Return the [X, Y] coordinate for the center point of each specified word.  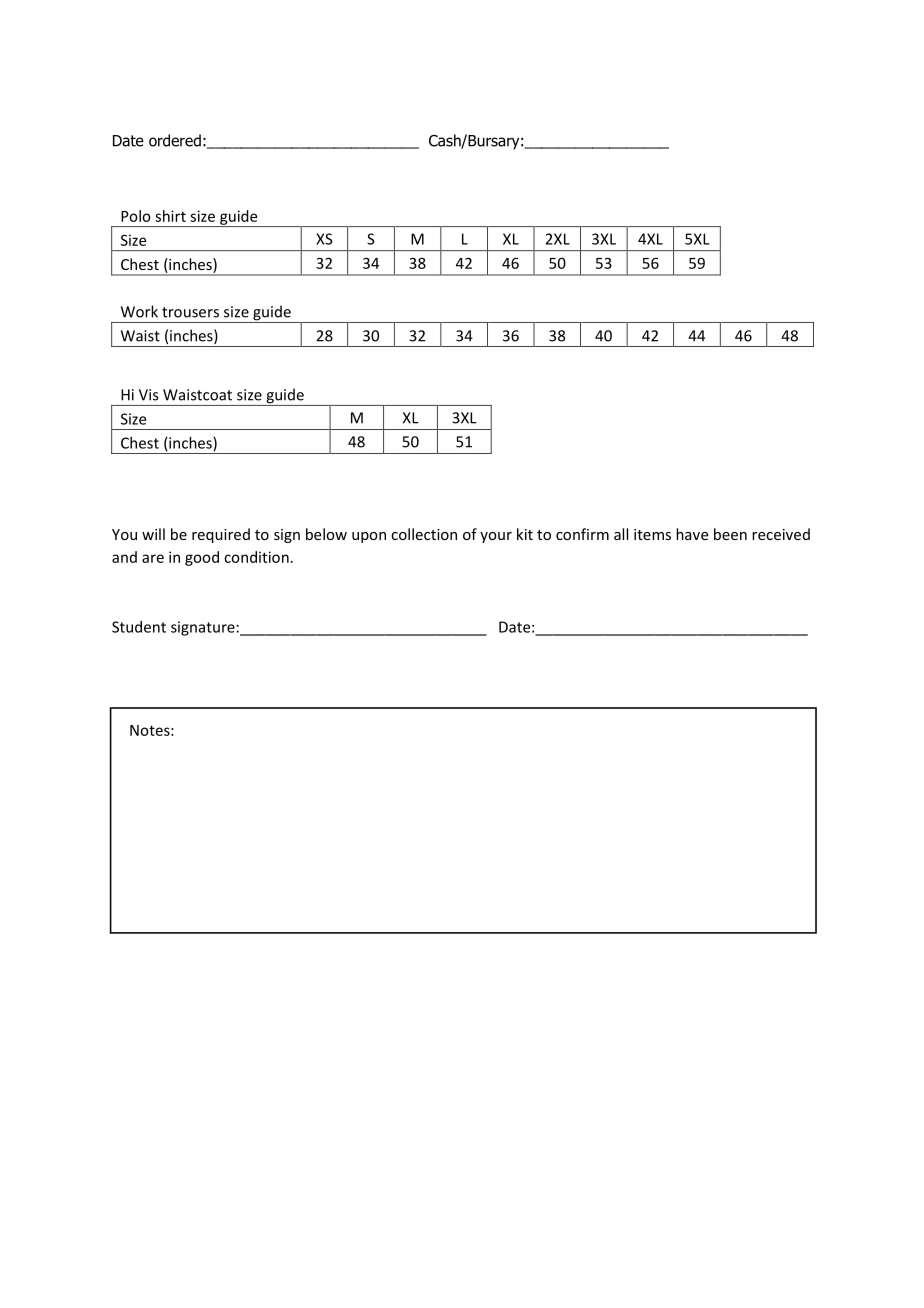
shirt [170, 216]
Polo [136, 216]
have [692, 534]
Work [139, 311]
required [221, 535]
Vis [148, 395]
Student [139, 627]
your [496, 537]
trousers [190, 312]
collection [424, 534]
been [730, 534]
